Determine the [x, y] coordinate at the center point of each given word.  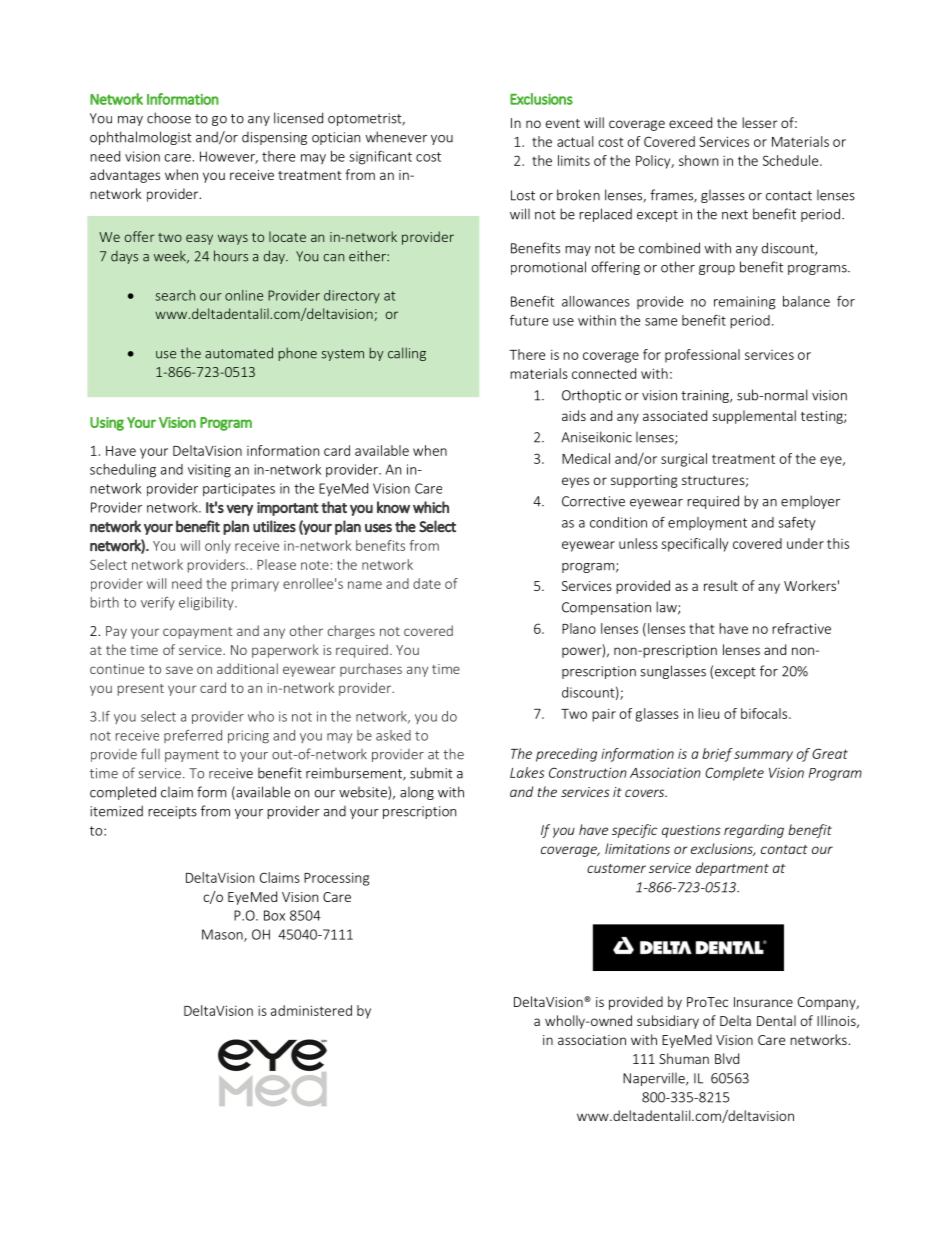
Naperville [655, 1079]
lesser [760, 122]
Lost [523, 195]
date [427, 583]
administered [311, 1010]
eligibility [207, 604]
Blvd [727, 1058]
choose [169, 118]
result [721, 585]
